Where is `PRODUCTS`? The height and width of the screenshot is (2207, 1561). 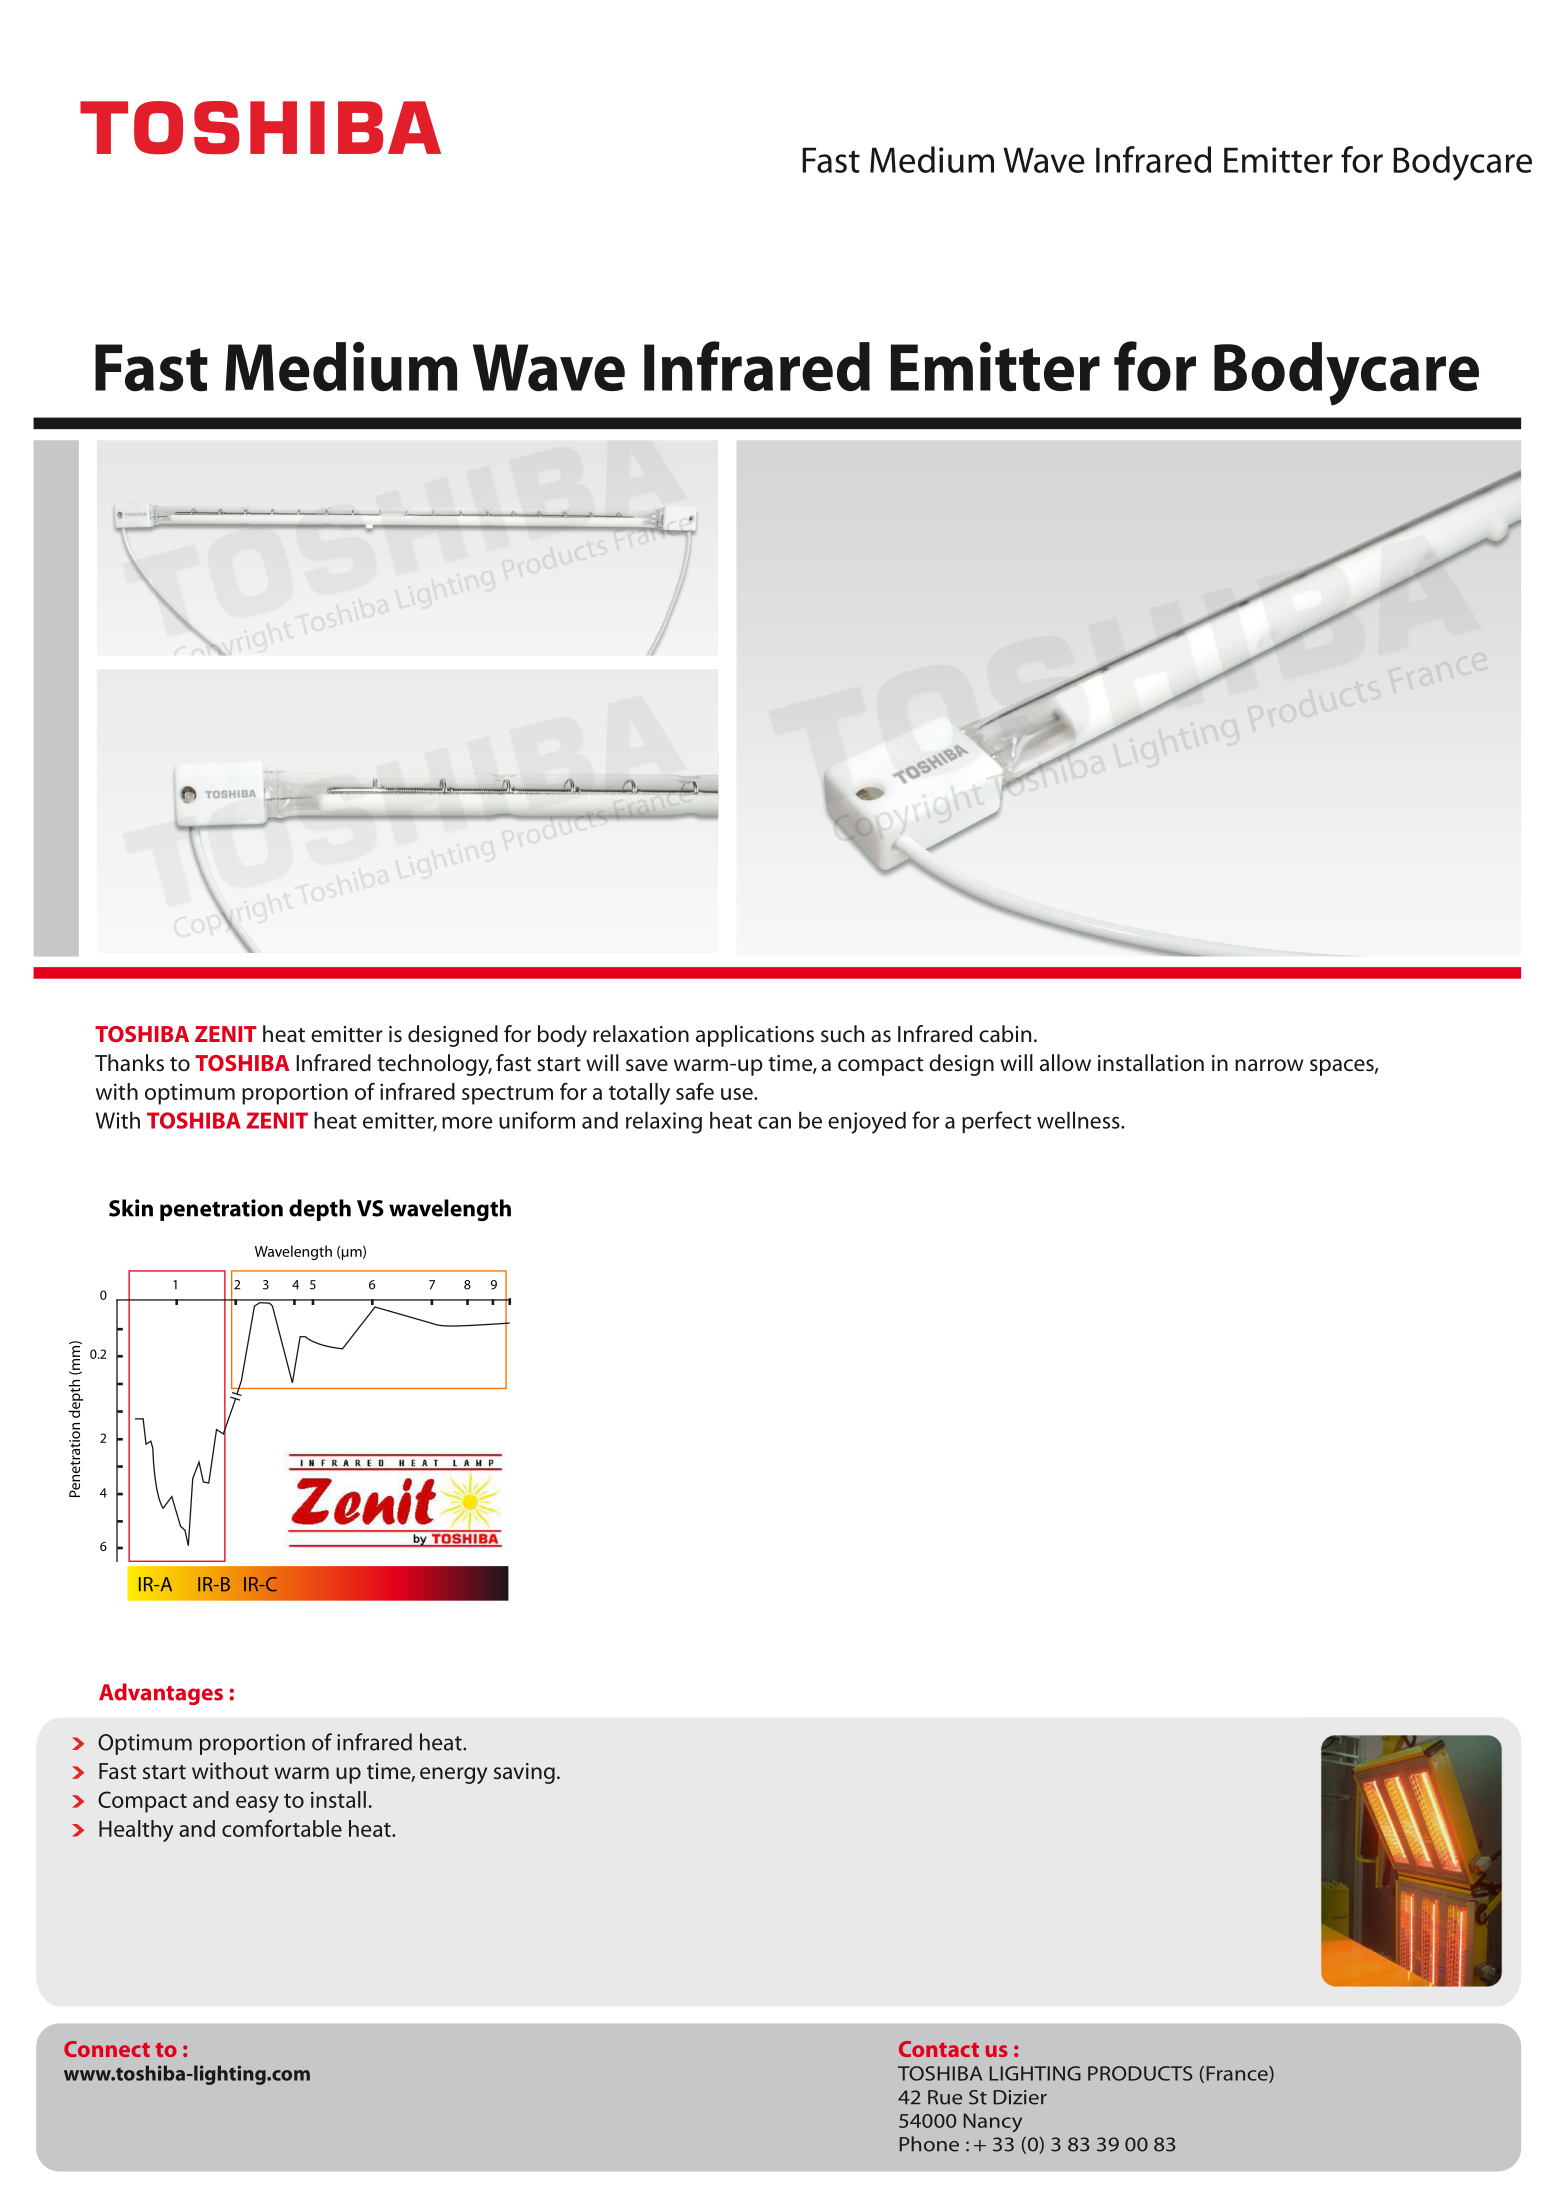 PRODUCTS is located at coordinates (1140, 2073).
